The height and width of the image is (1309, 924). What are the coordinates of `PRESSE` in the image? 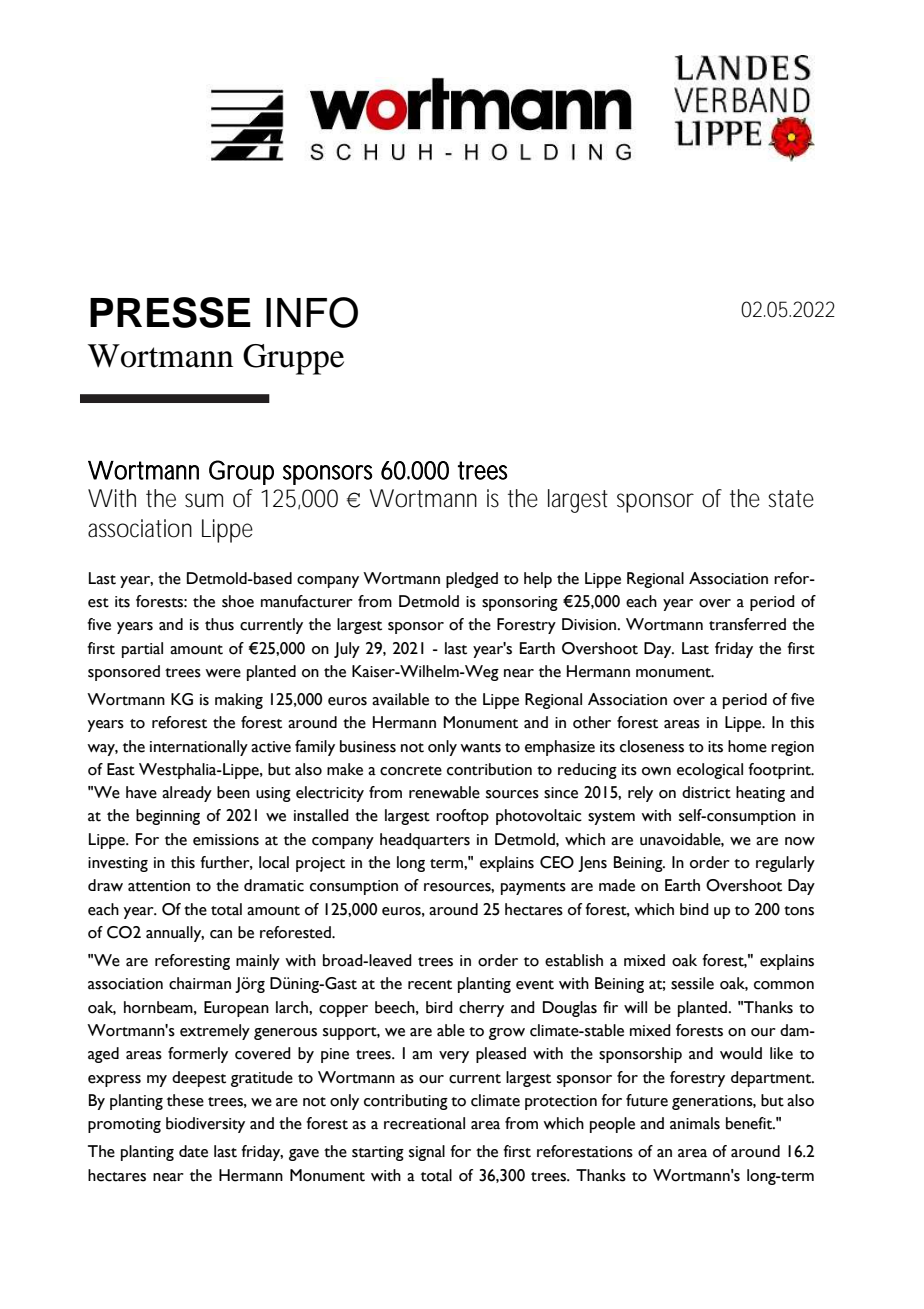 It's located at (170, 312).
